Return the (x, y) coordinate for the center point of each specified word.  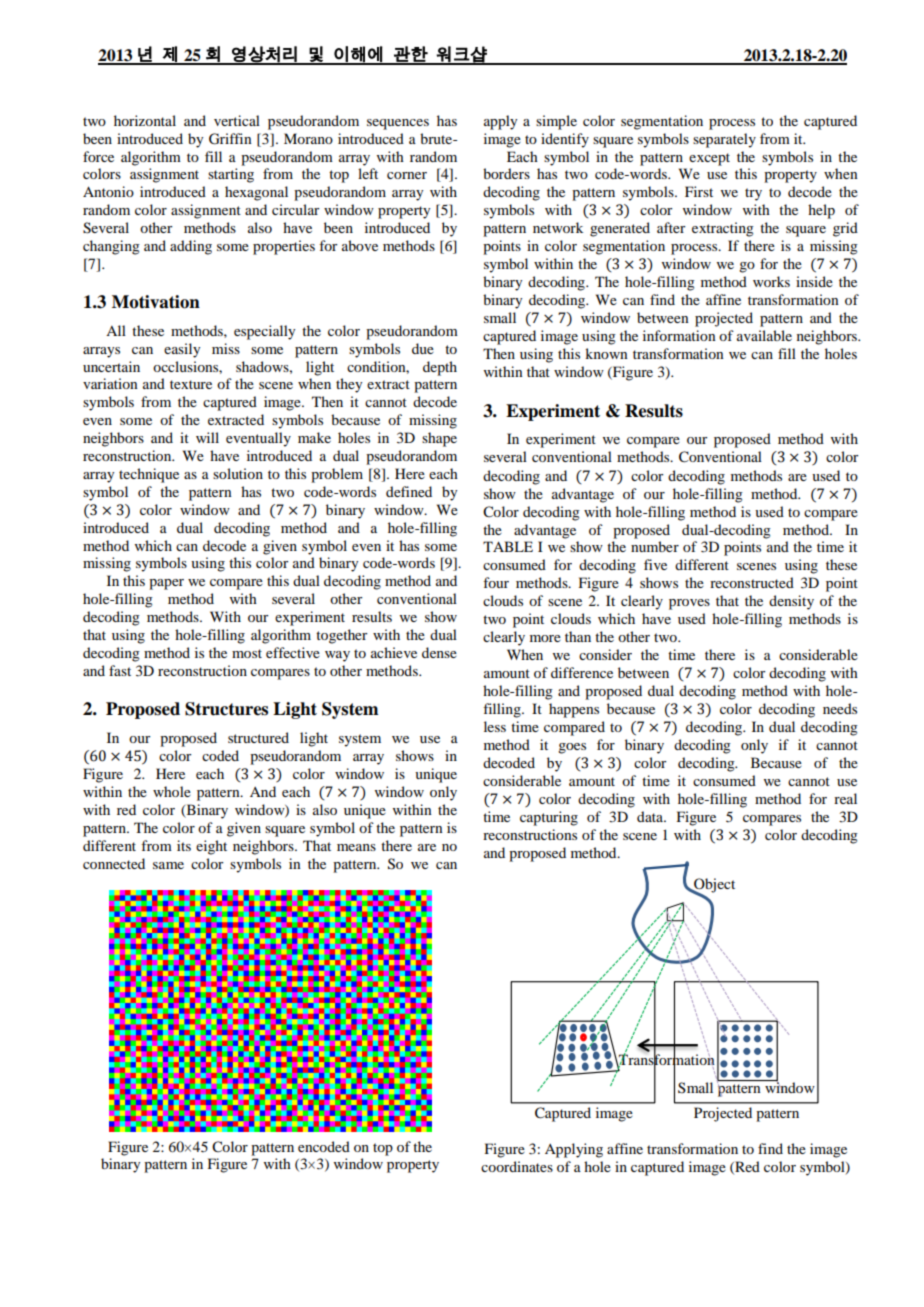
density (791, 602)
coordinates (517, 1166)
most (247, 653)
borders (506, 173)
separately (724, 140)
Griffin (230, 139)
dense (439, 652)
